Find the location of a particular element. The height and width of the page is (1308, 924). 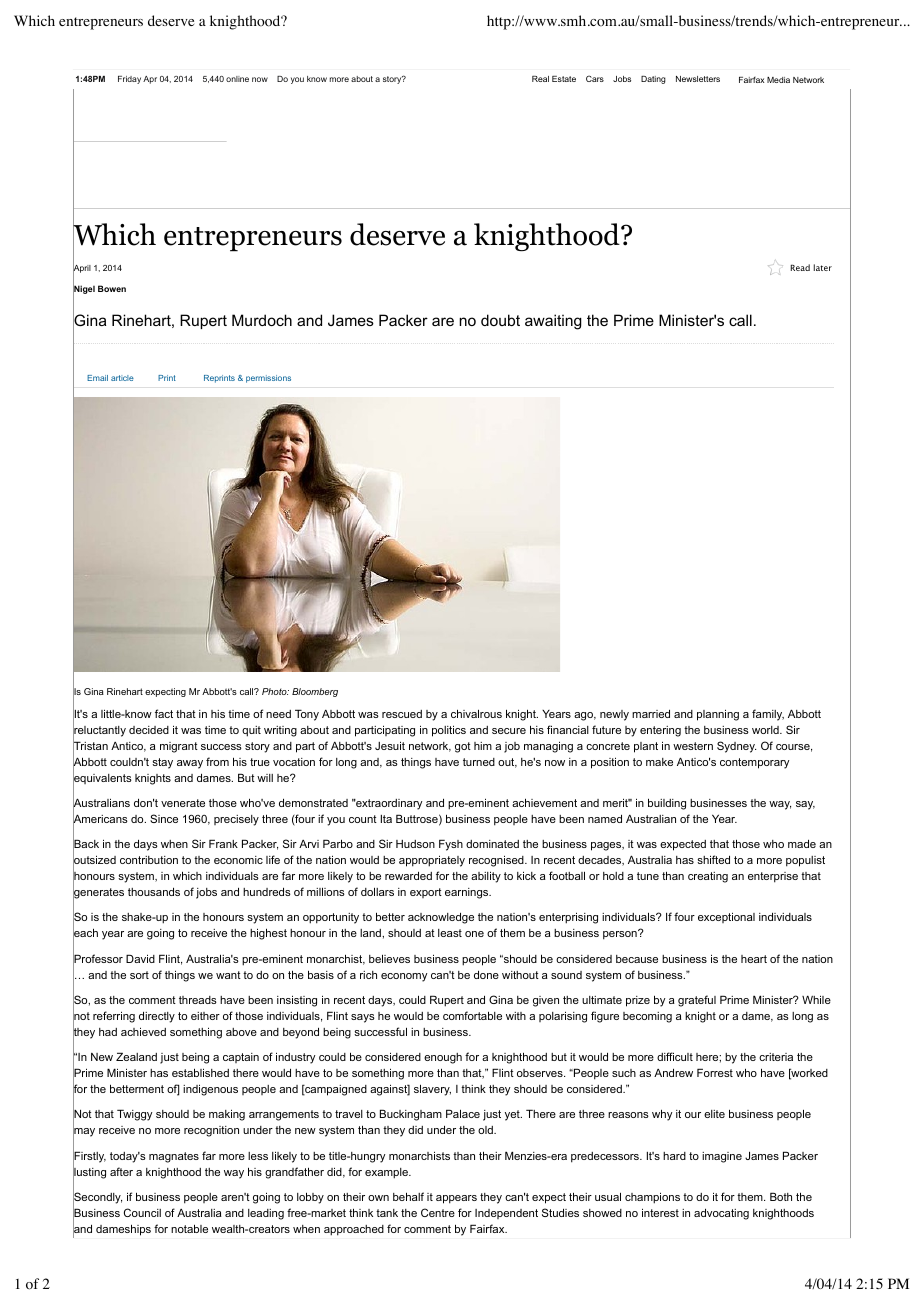

Friday is located at coordinates (129, 80).
